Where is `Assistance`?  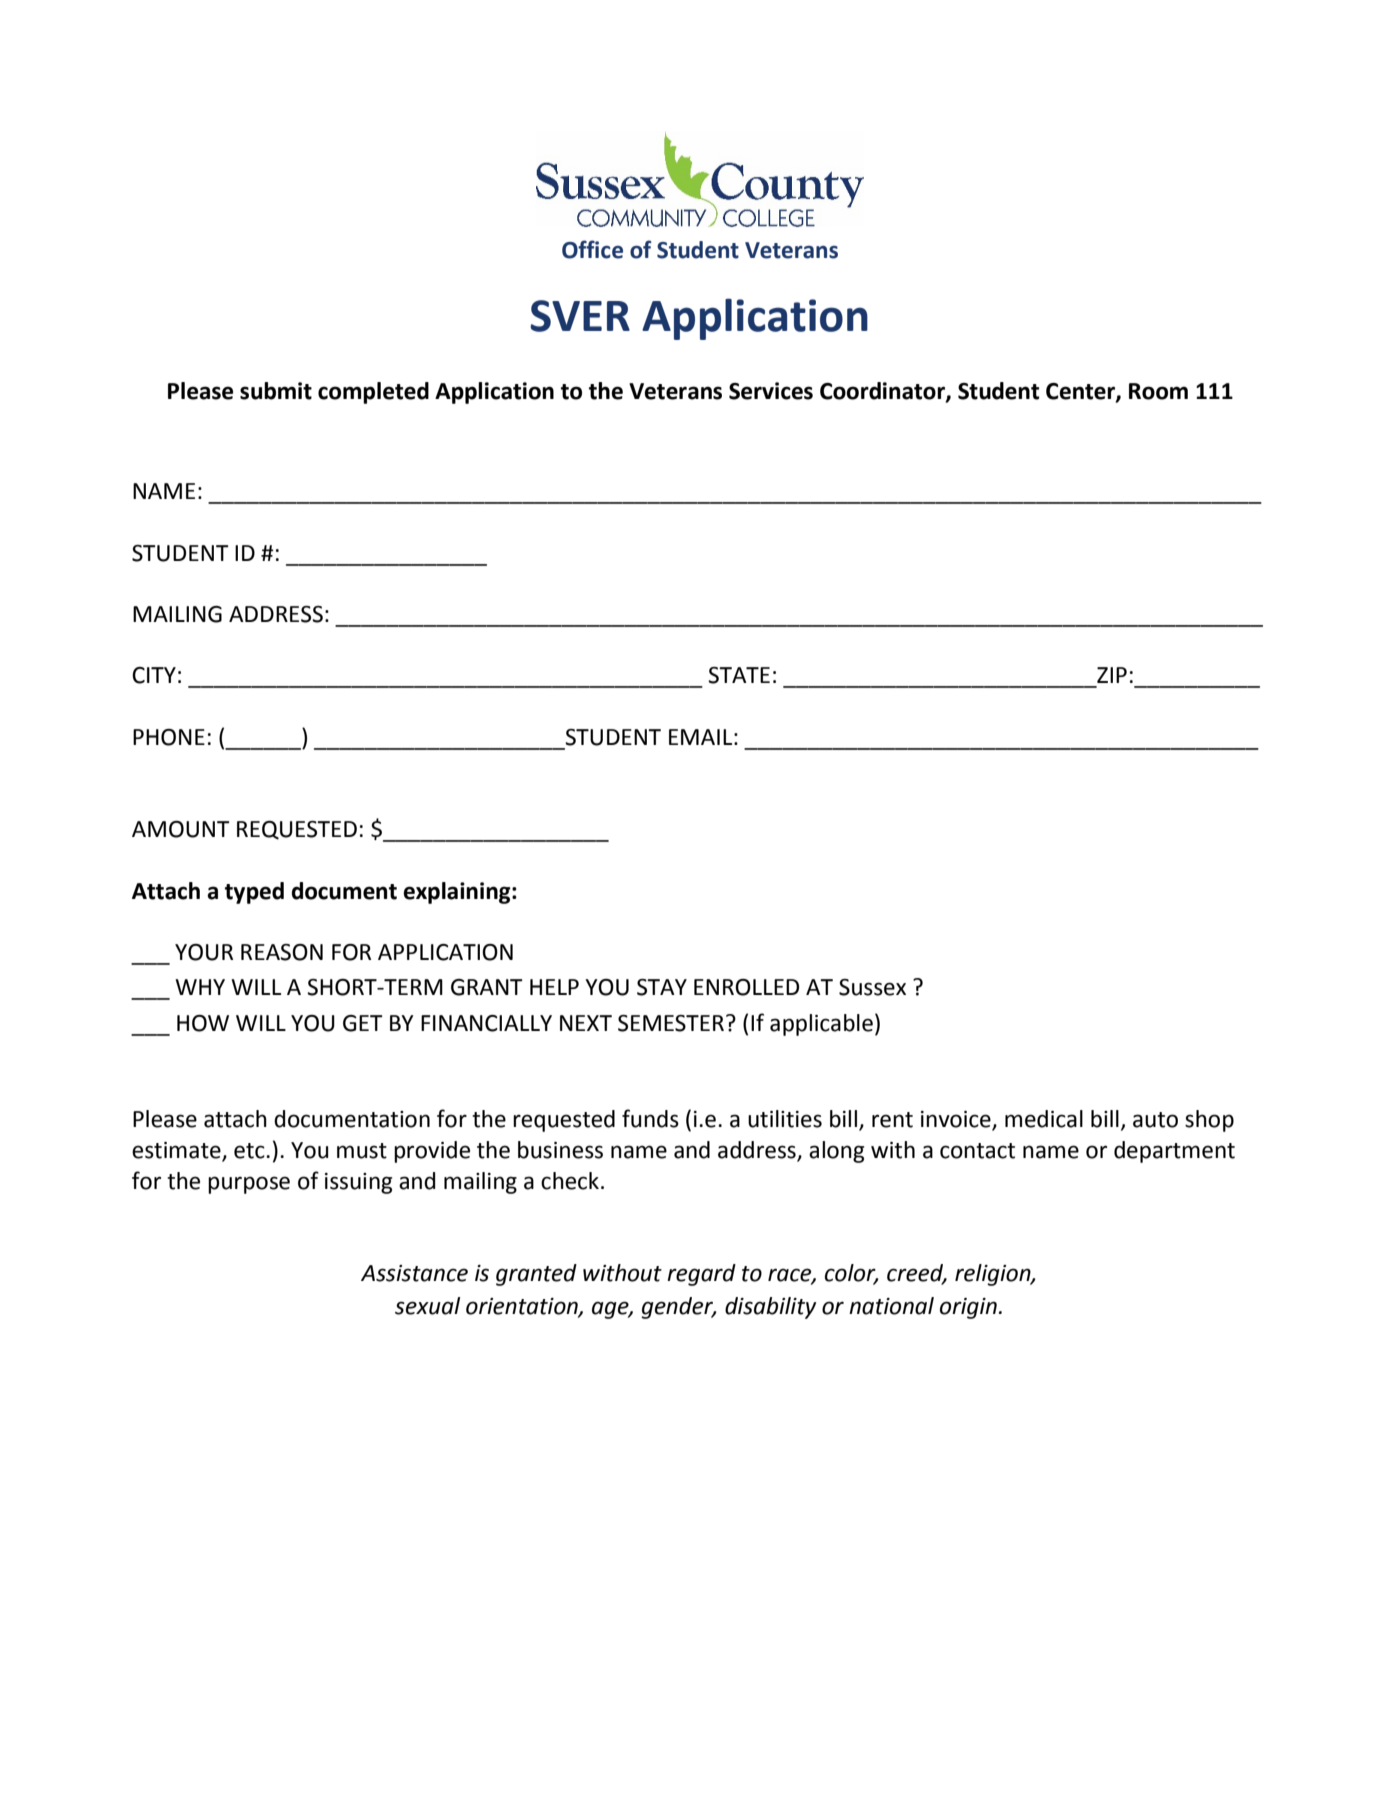
Assistance is located at coordinates (414, 1273).
